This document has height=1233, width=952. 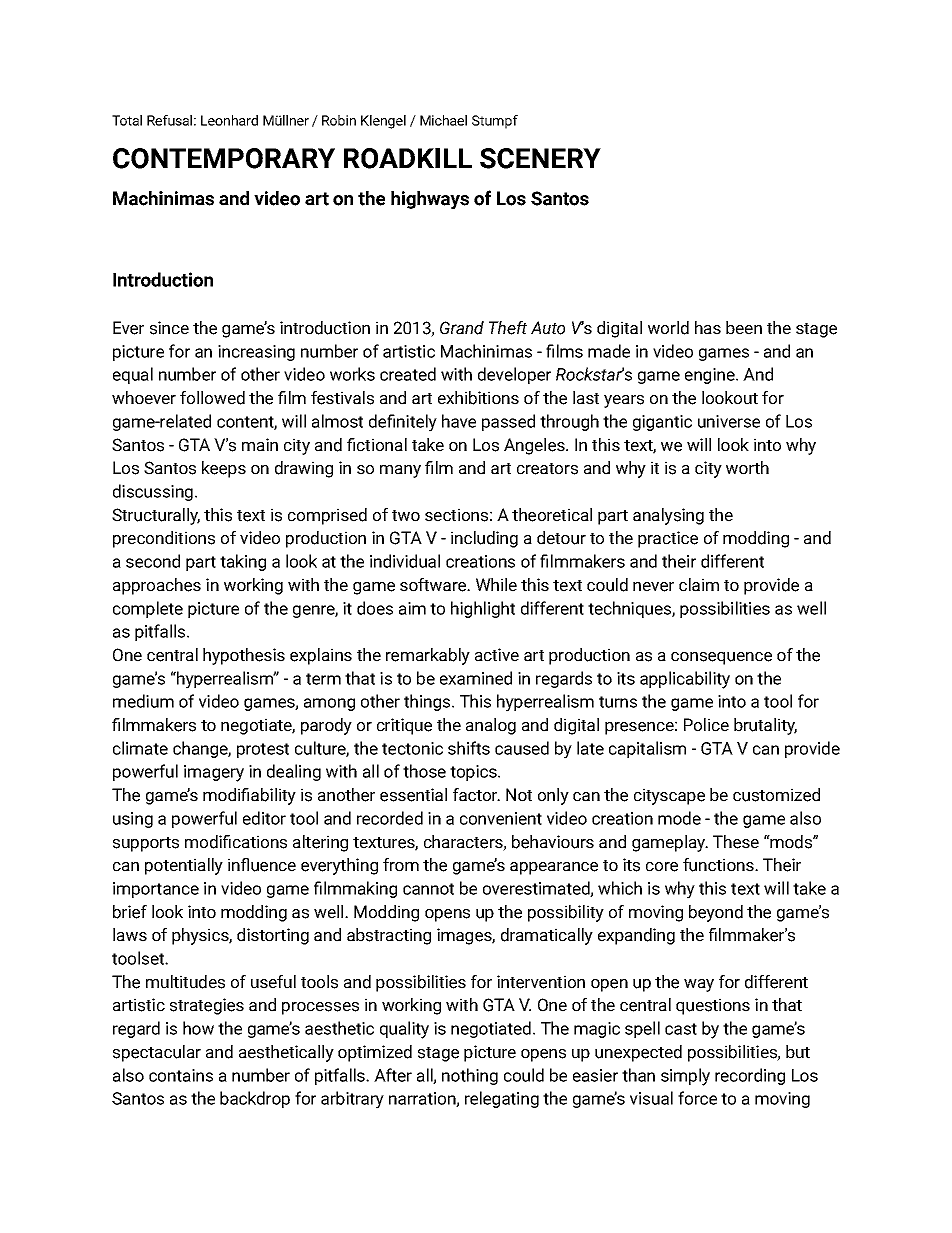 What do you see at coordinates (224, 158) in the document?
I see `CONTEMPORARY` at bounding box center [224, 158].
